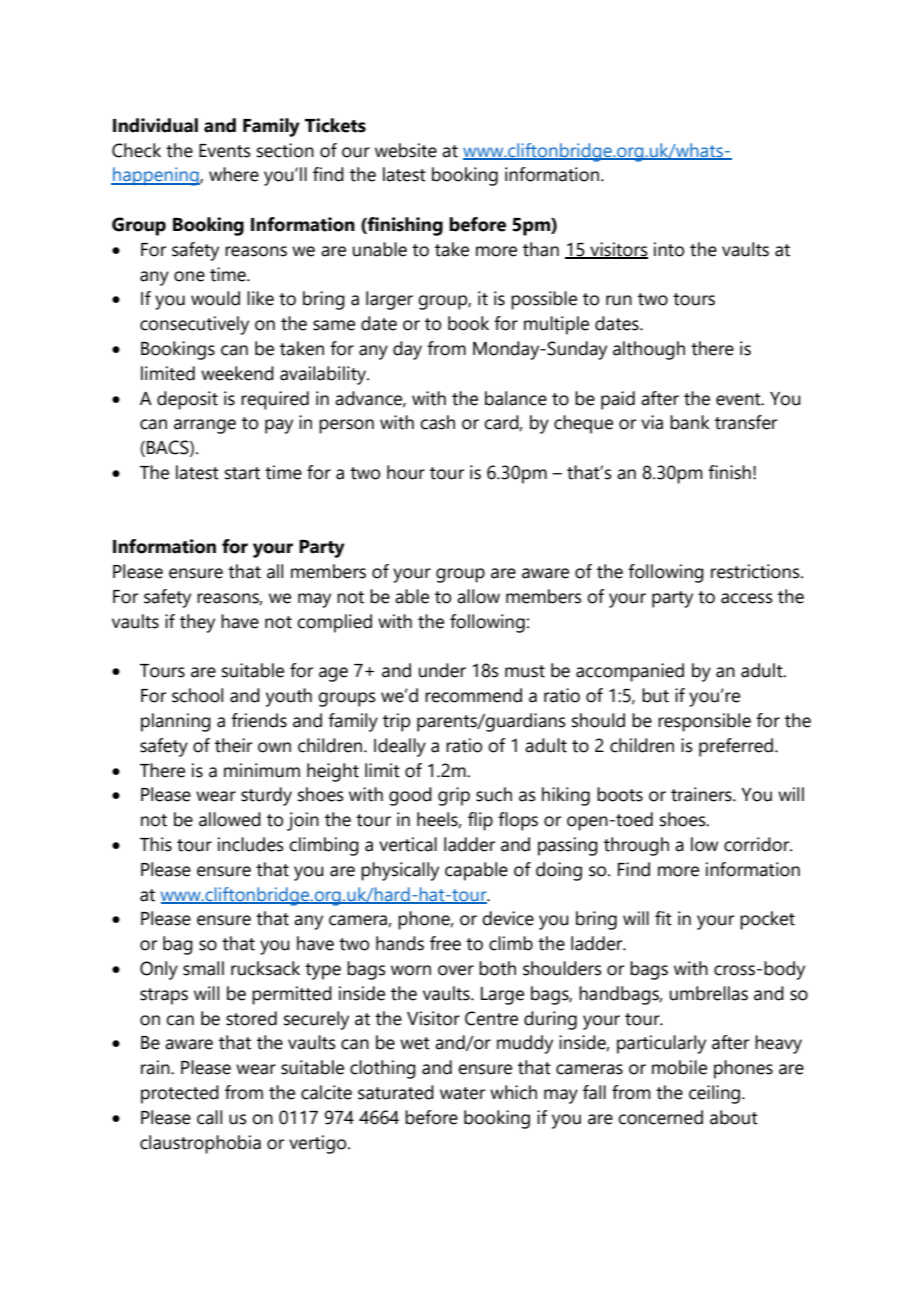 The height and width of the screenshot is (1308, 924). I want to click on preferred, so click(737, 747).
